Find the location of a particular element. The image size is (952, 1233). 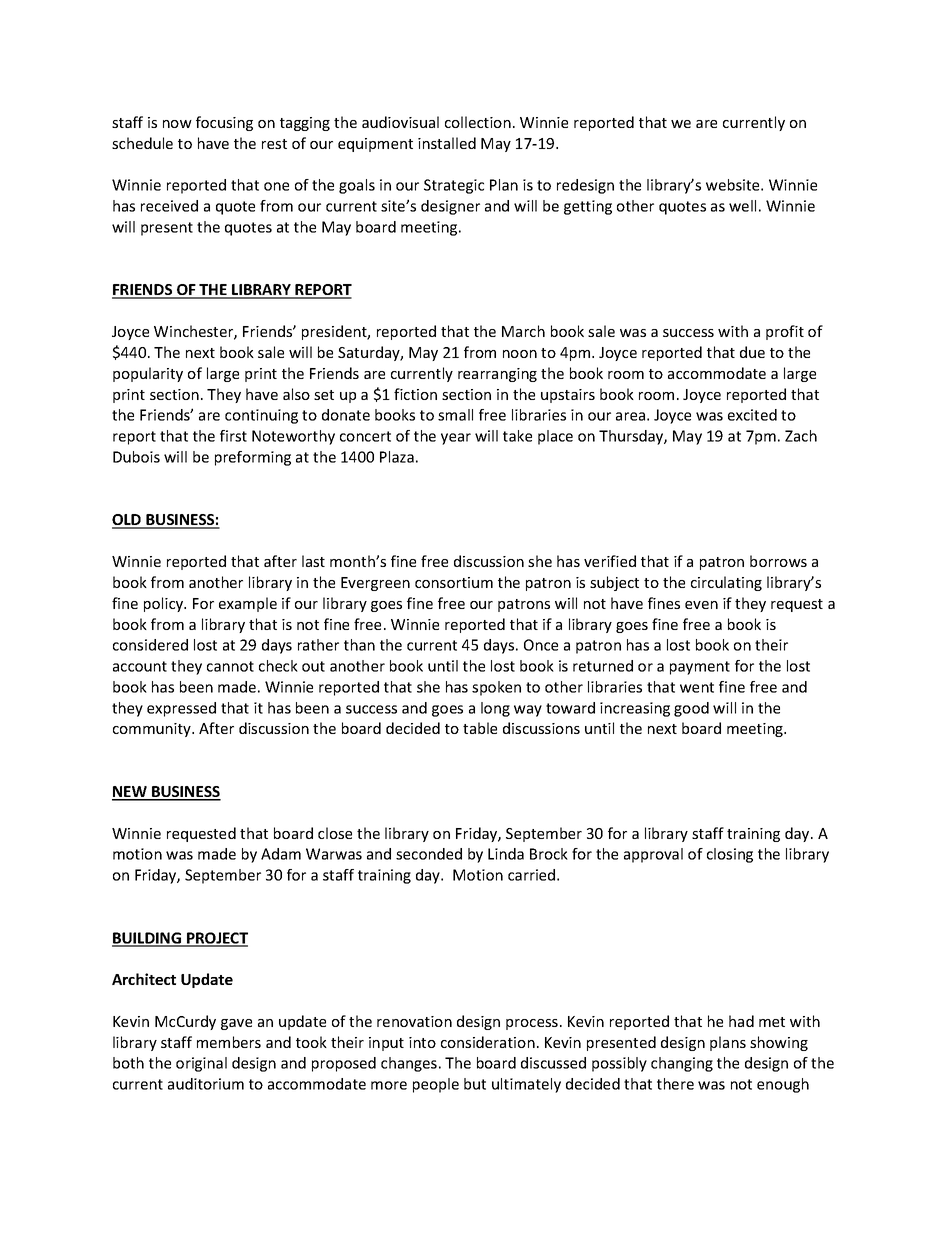

well is located at coordinates (742, 206).
